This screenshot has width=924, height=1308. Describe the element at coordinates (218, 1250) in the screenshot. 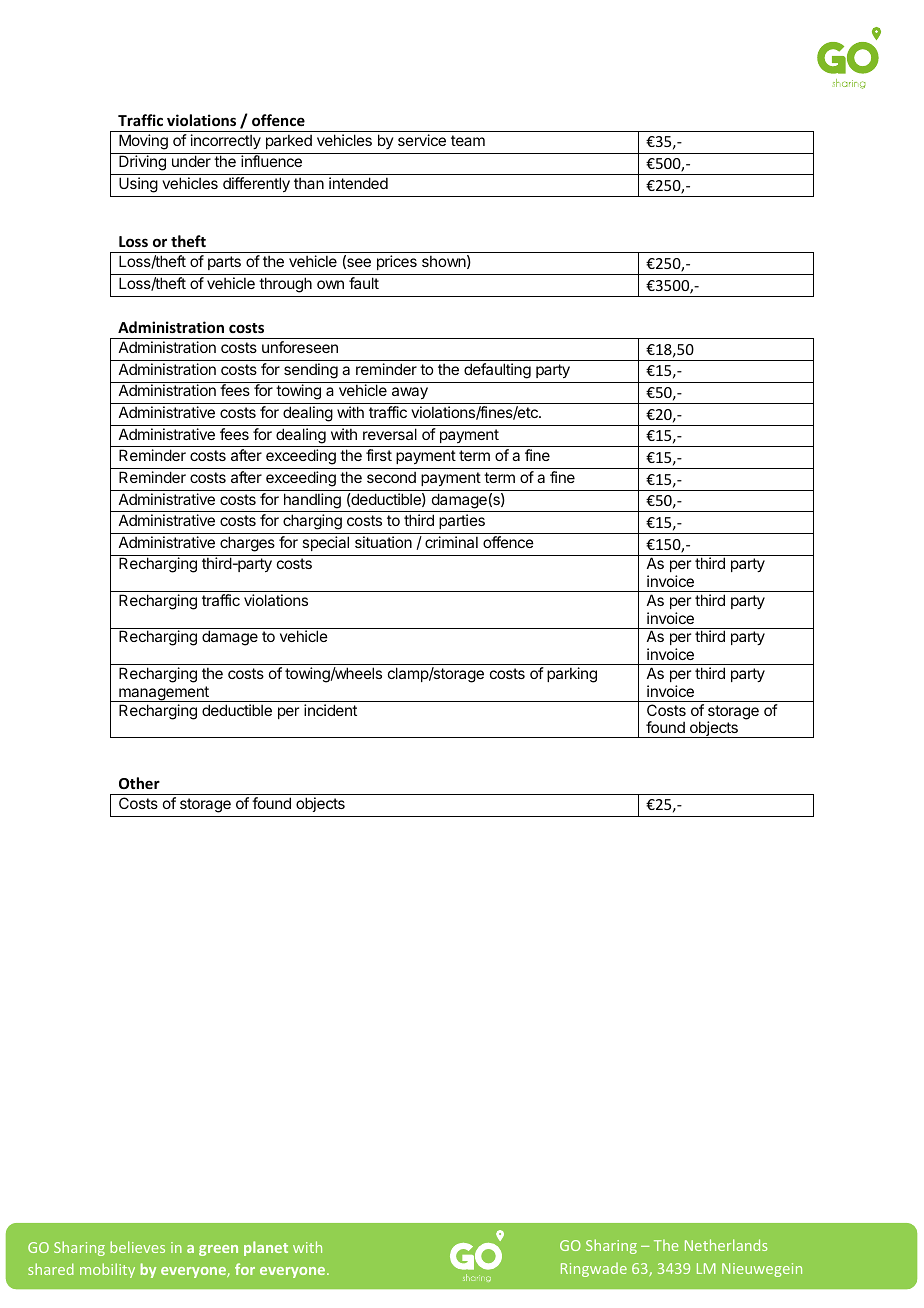

I see `green` at that location.
